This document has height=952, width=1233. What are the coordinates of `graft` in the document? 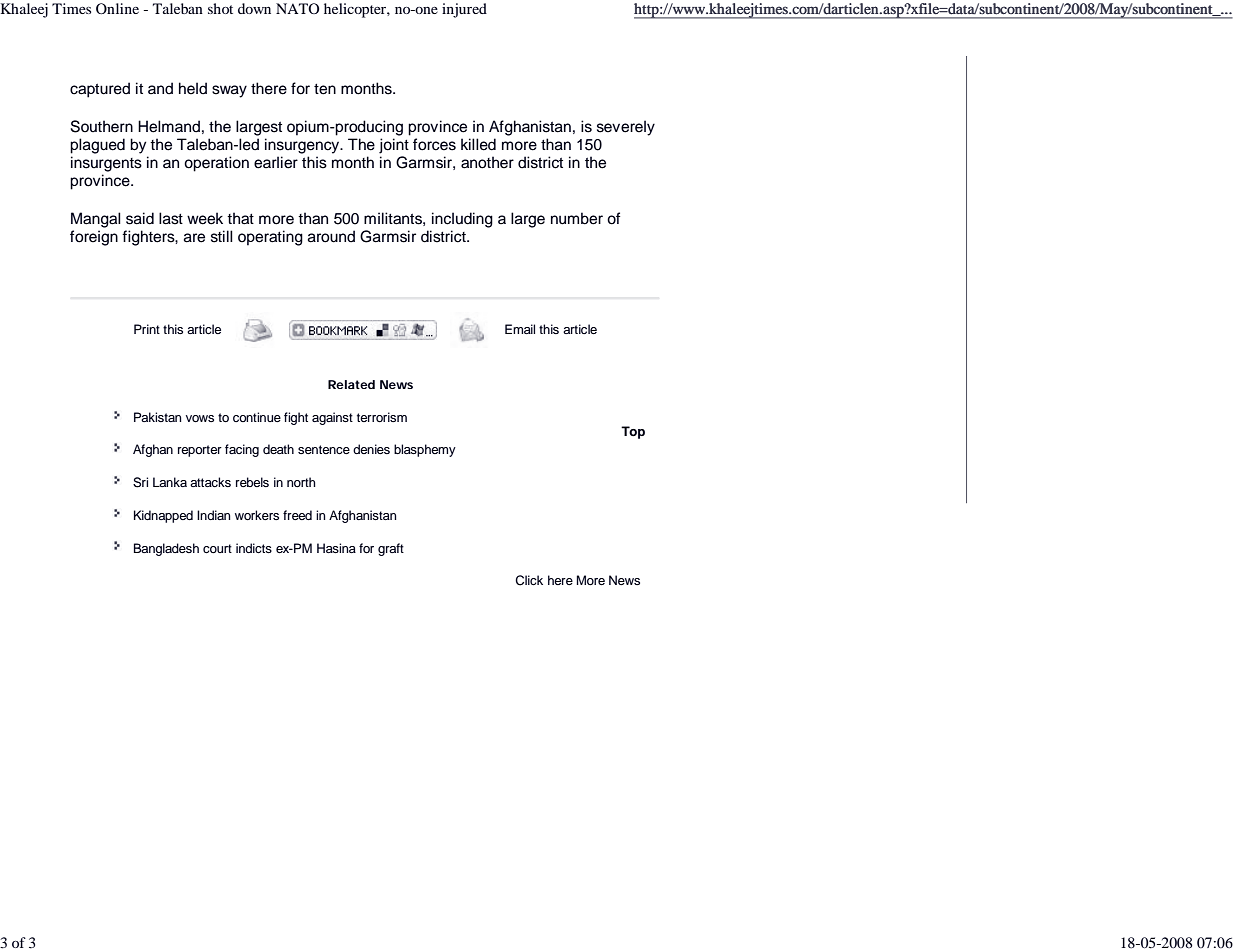 It's located at (391, 549).
